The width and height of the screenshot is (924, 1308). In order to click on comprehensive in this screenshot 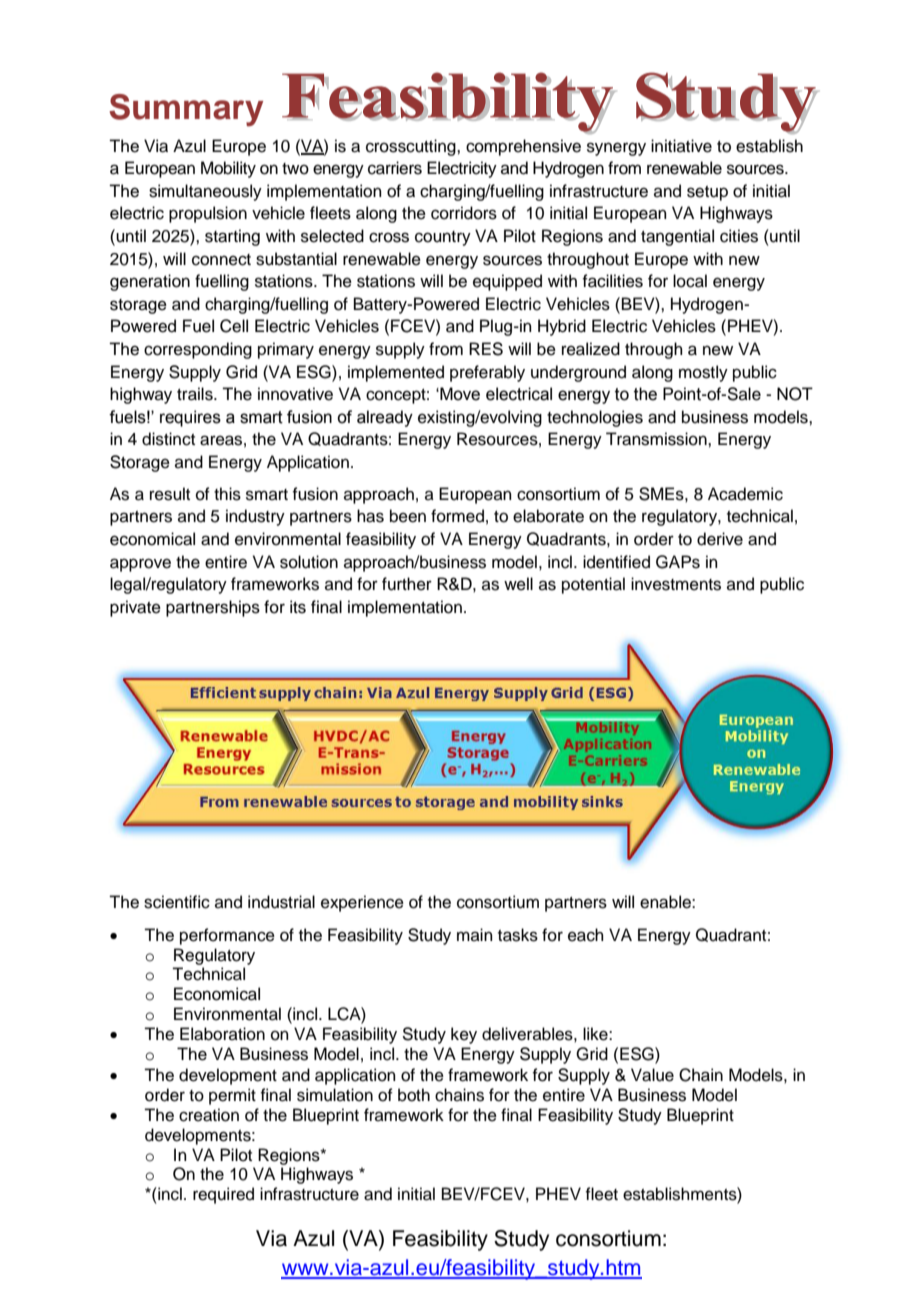, I will do `click(523, 147)`.
